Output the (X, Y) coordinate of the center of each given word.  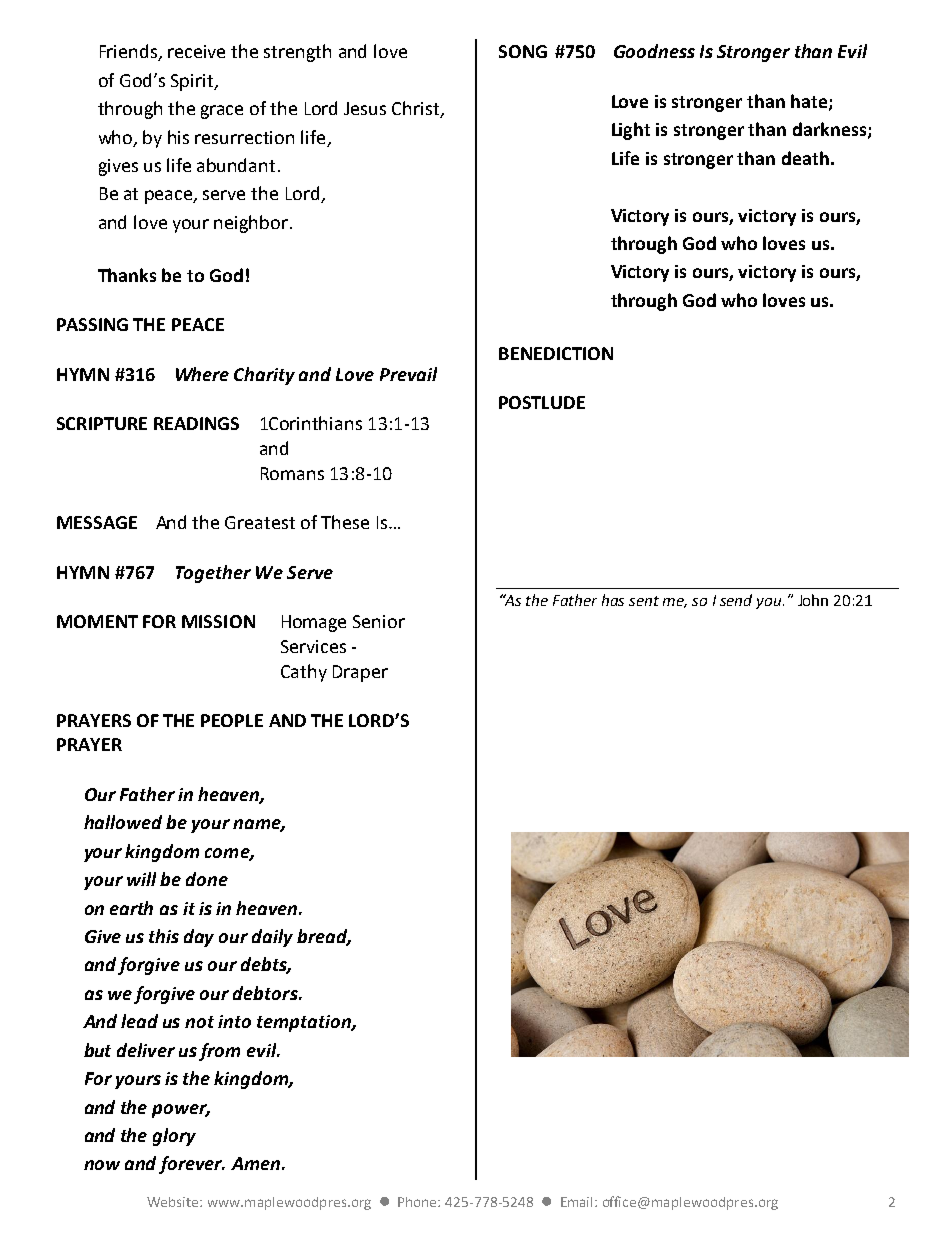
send (736, 600)
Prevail (408, 374)
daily (272, 938)
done (207, 879)
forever (192, 1165)
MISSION (218, 621)
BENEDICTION (556, 353)
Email (576, 1202)
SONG (523, 51)
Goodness (654, 51)
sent (644, 601)
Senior (379, 621)
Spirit (193, 82)
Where (202, 374)
